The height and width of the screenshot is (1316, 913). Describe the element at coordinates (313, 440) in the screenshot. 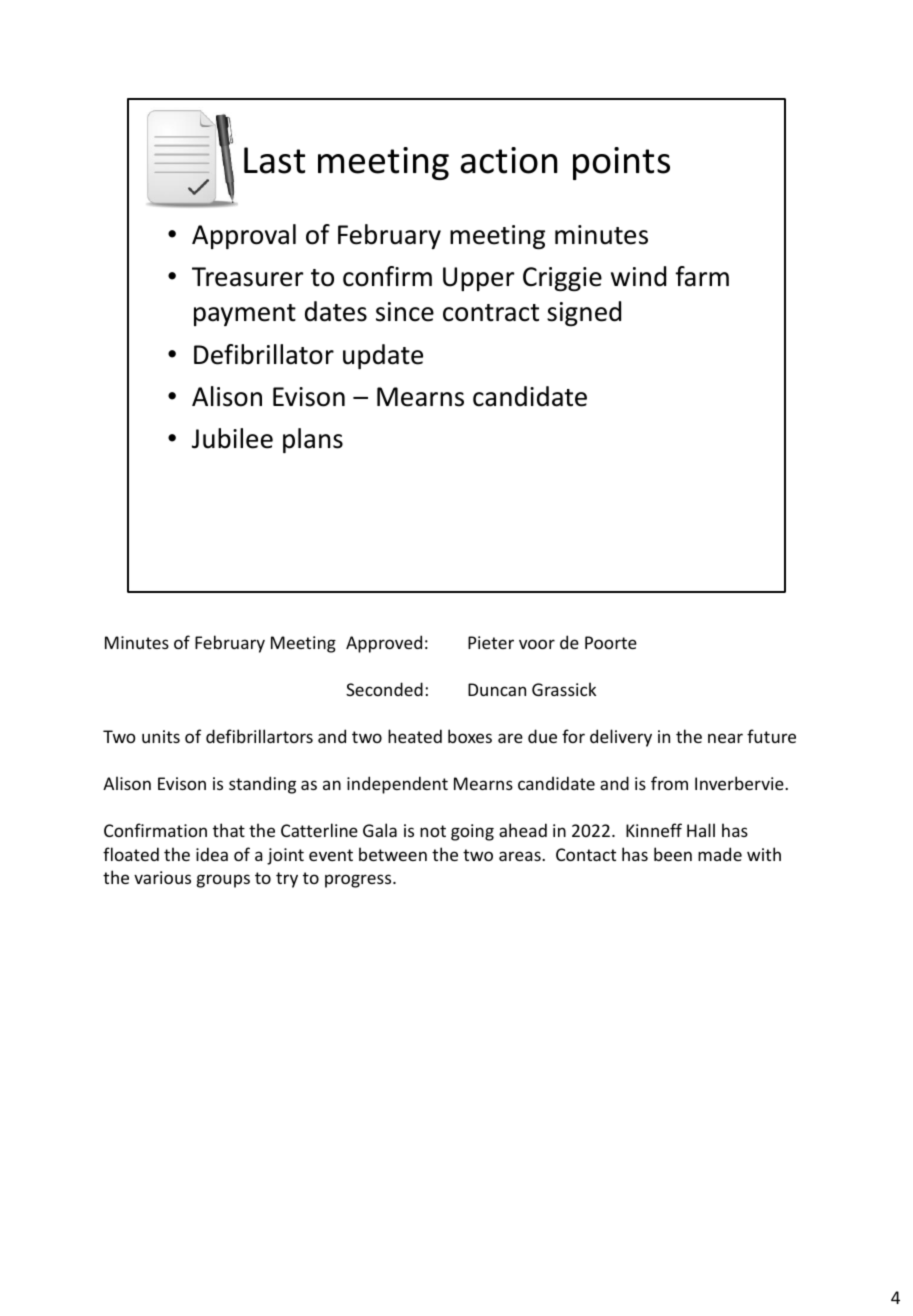

I see `plans` at that location.
